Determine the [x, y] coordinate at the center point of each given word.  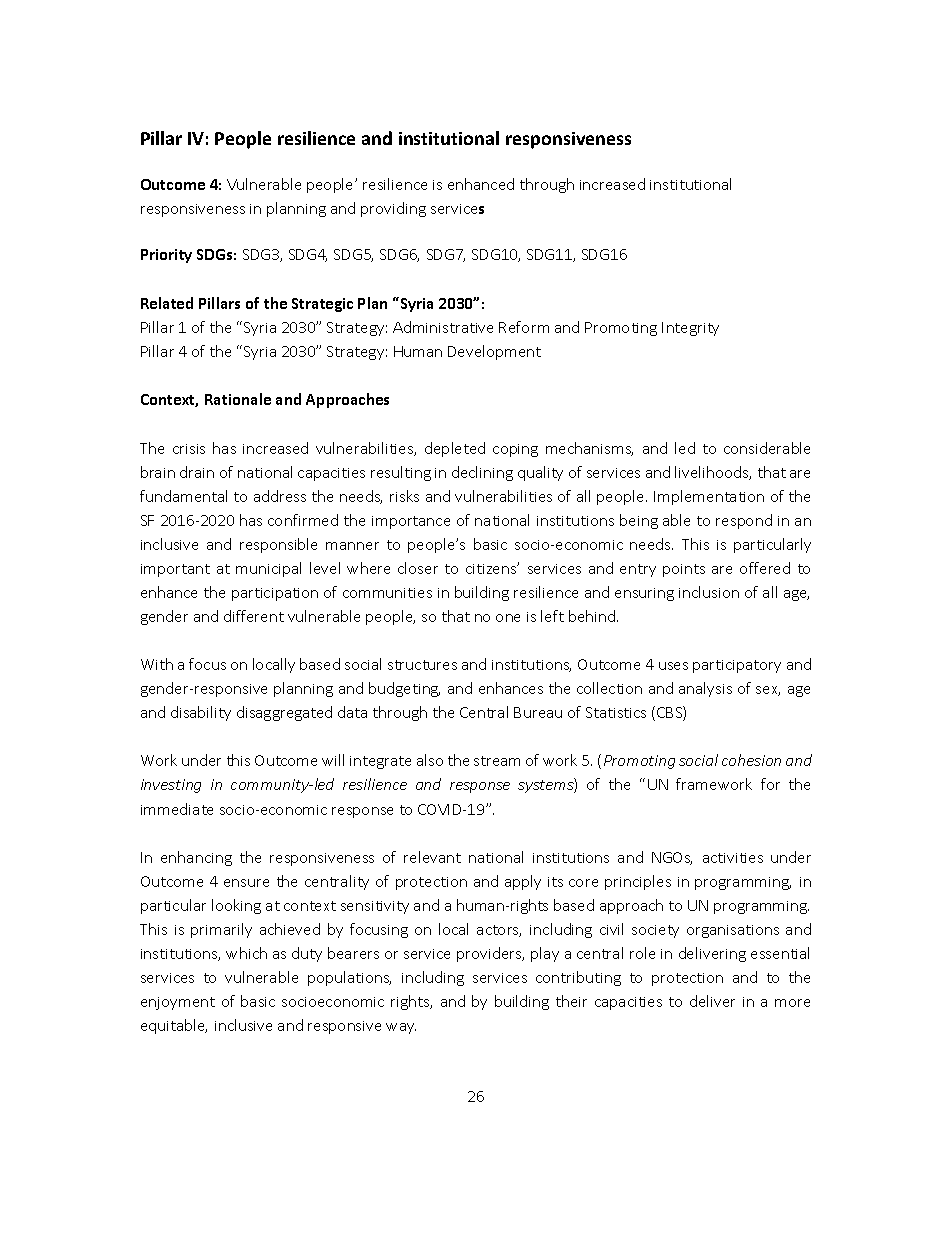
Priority [166, 256]
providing [393, 209]
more [792, 1003]
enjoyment [178, 1003]
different [254, 616]
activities [733, 858]
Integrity [690, 329]
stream [497, 761]
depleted [455, 449]
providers [490, 954]
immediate [177, 809]
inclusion [709, 592]
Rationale [238, 399]
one [508, 618]
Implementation [709, 497]
